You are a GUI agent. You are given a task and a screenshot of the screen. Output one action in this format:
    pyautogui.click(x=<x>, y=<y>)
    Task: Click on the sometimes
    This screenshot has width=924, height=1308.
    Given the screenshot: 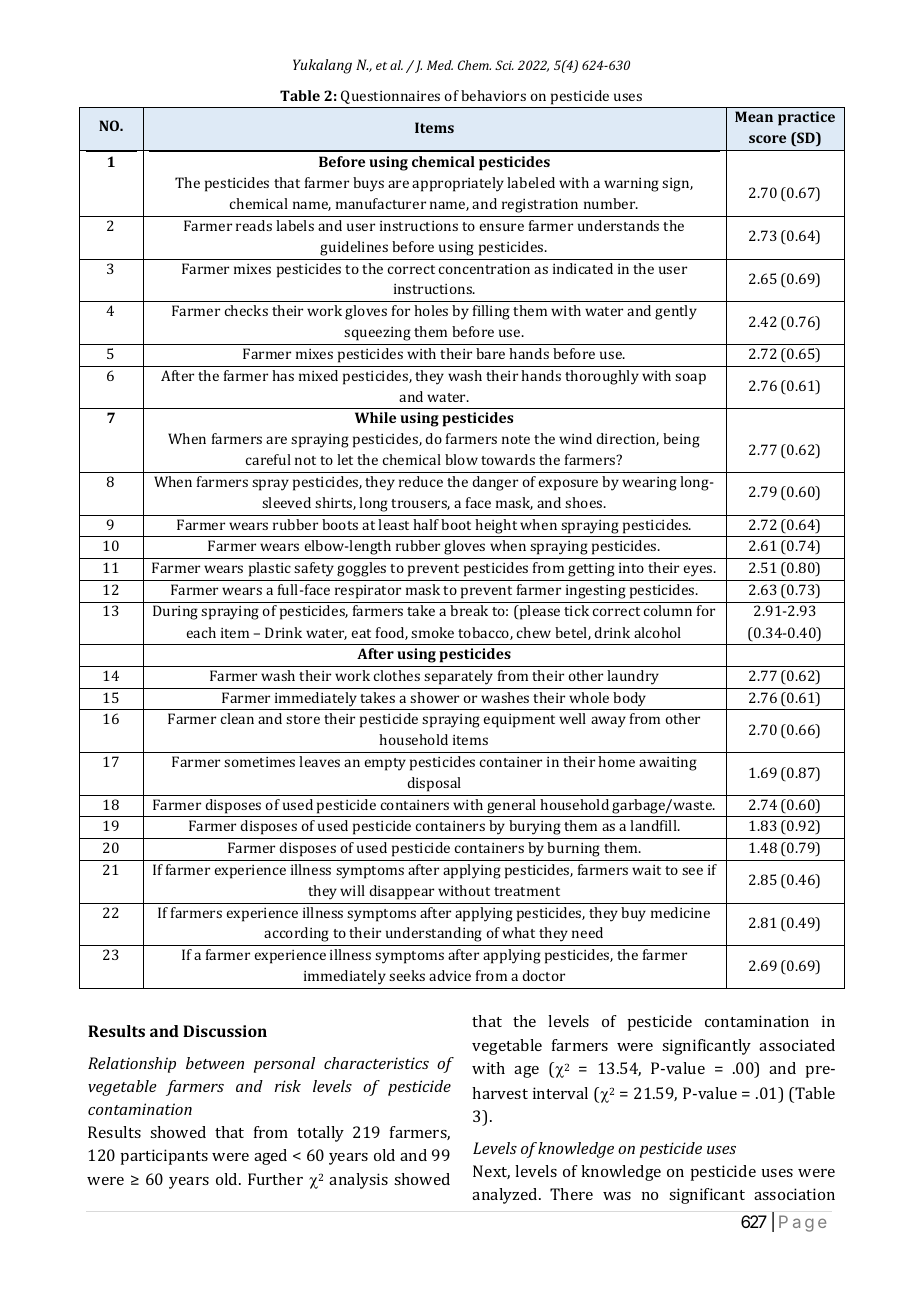 What is the action you would take?
    pyautogui.click(x=259, y=762)
